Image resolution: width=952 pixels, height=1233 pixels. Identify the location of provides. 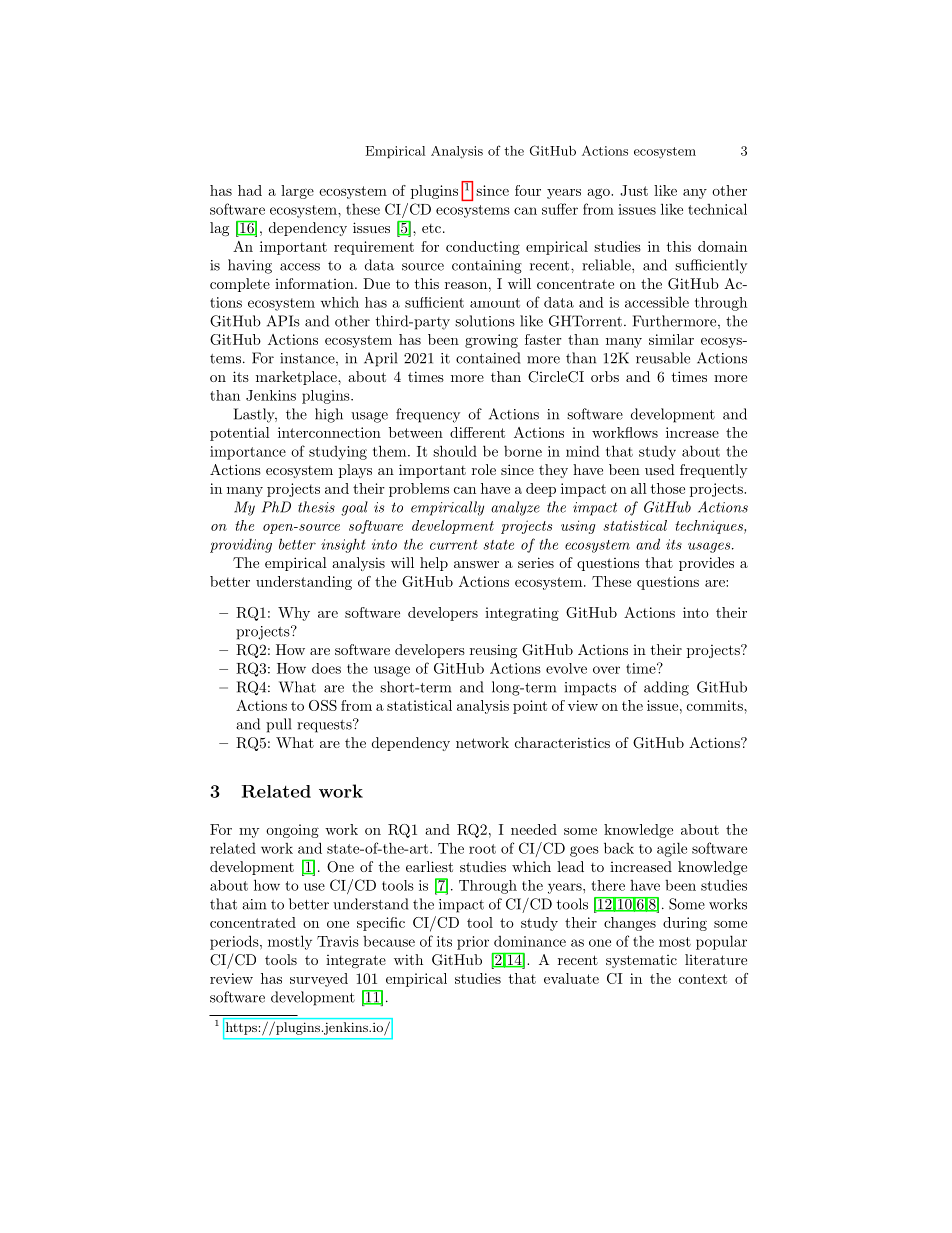
(706, 564).
